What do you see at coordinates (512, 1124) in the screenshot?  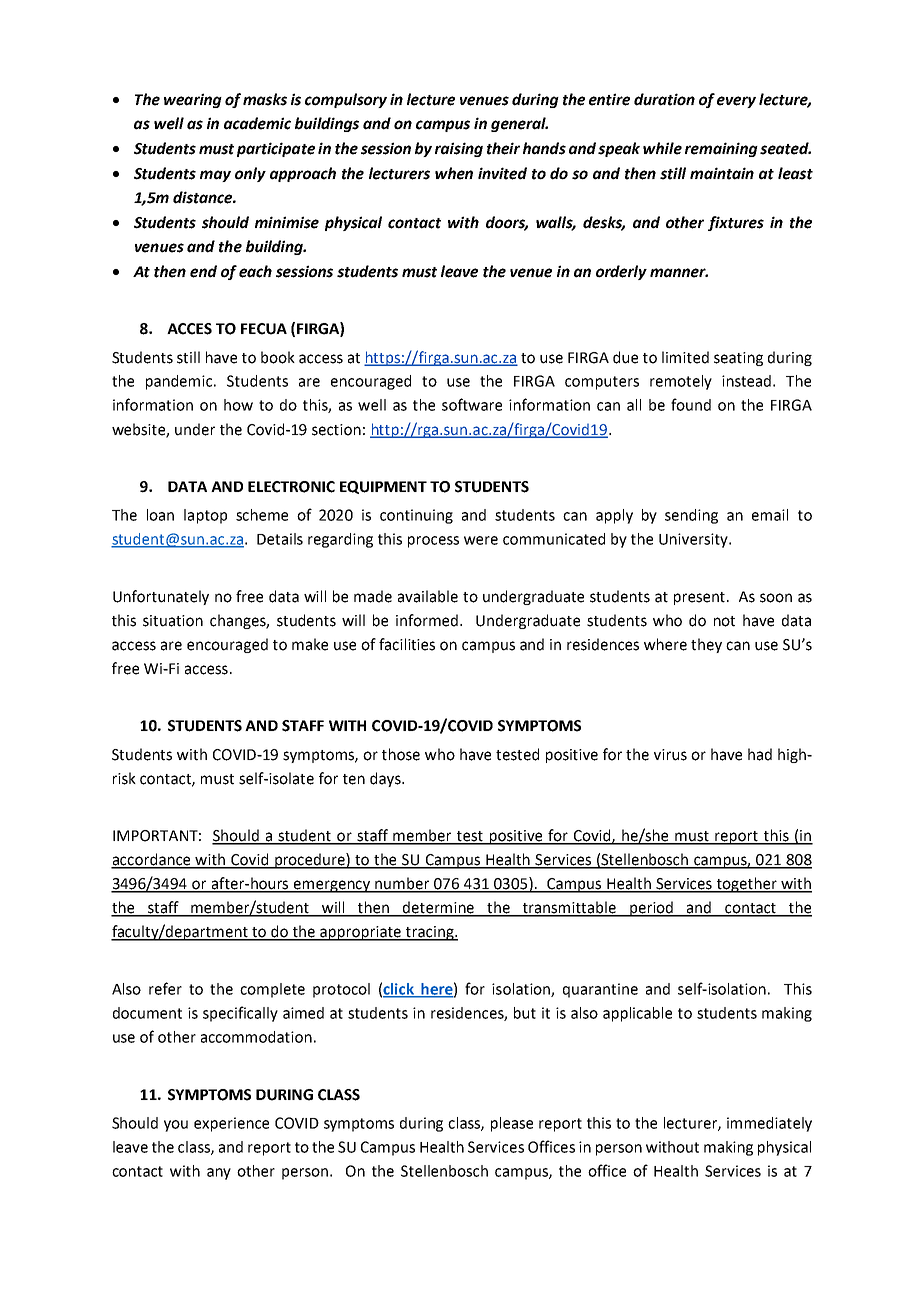 I see `please` at bounding box center [512, 1124].
